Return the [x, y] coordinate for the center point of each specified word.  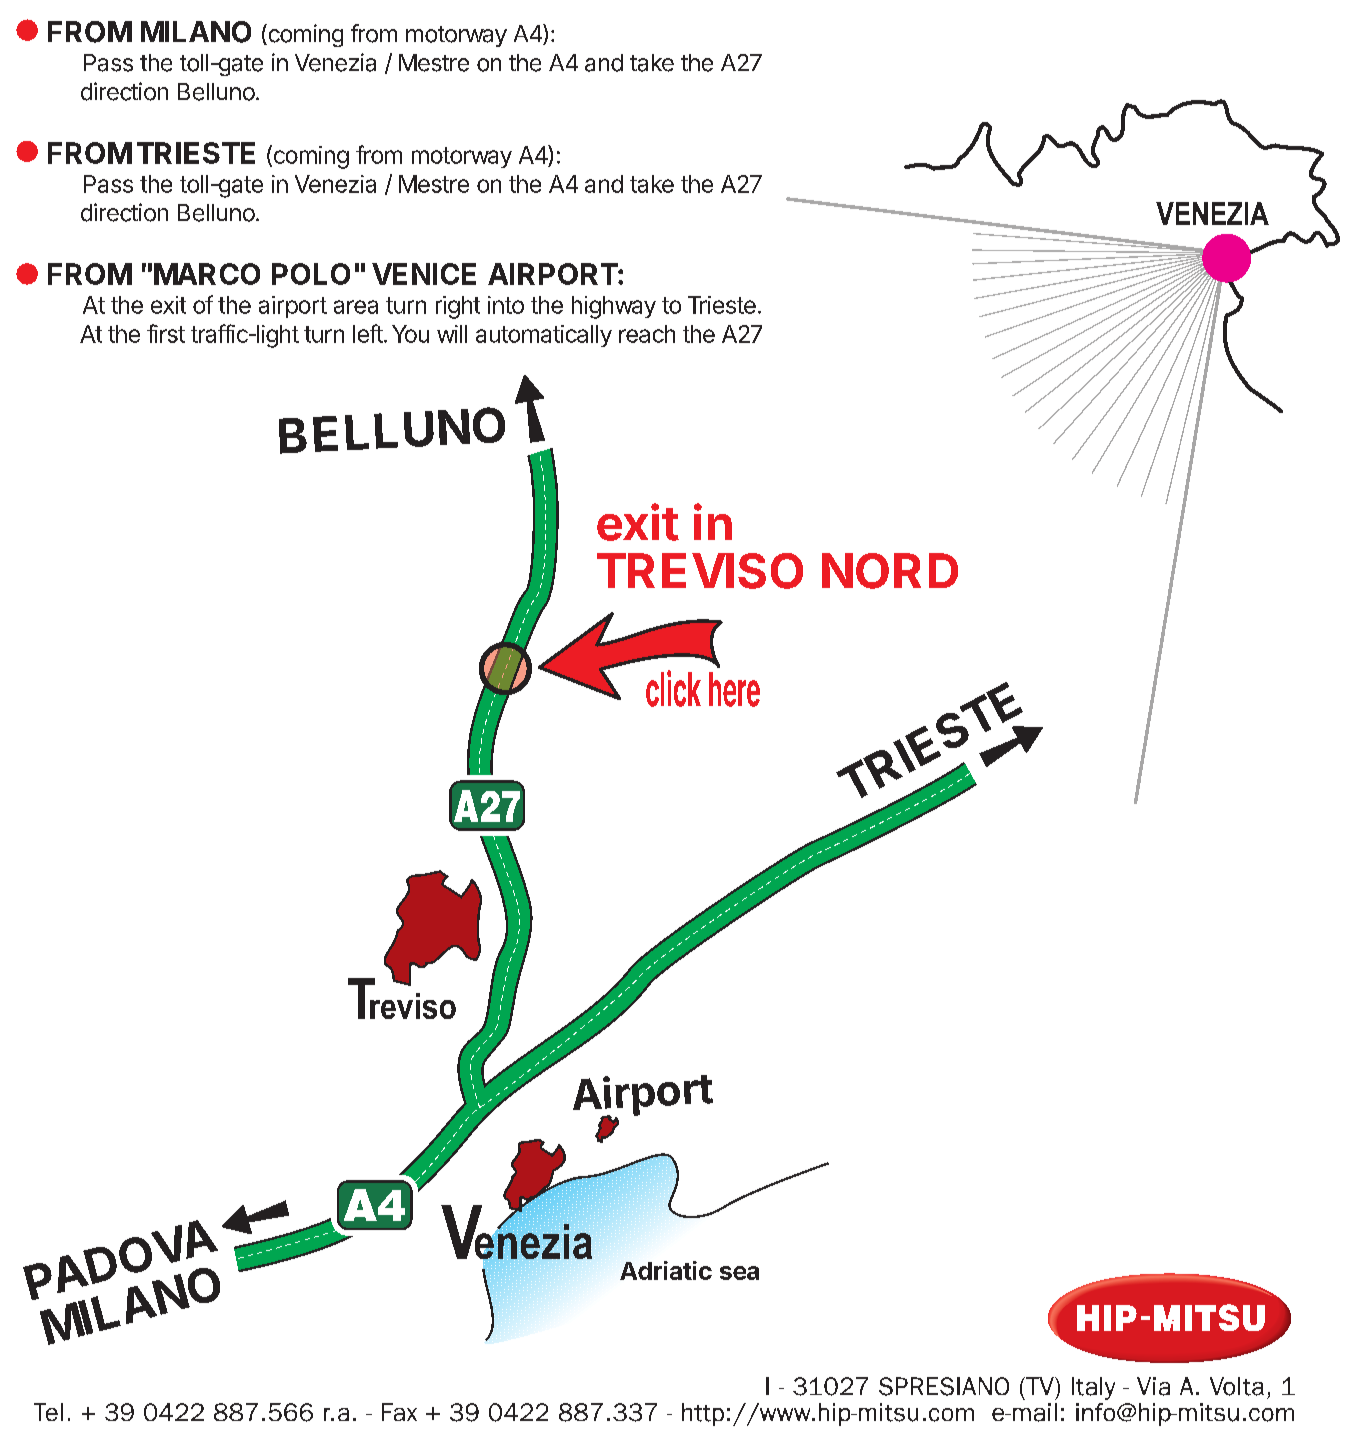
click [673, 688]
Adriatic [666, 1270]
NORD [890, 571]
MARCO [207, 274]
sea [739, 1273]
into [506, 305]
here [734, 689]
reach [647, 334]
